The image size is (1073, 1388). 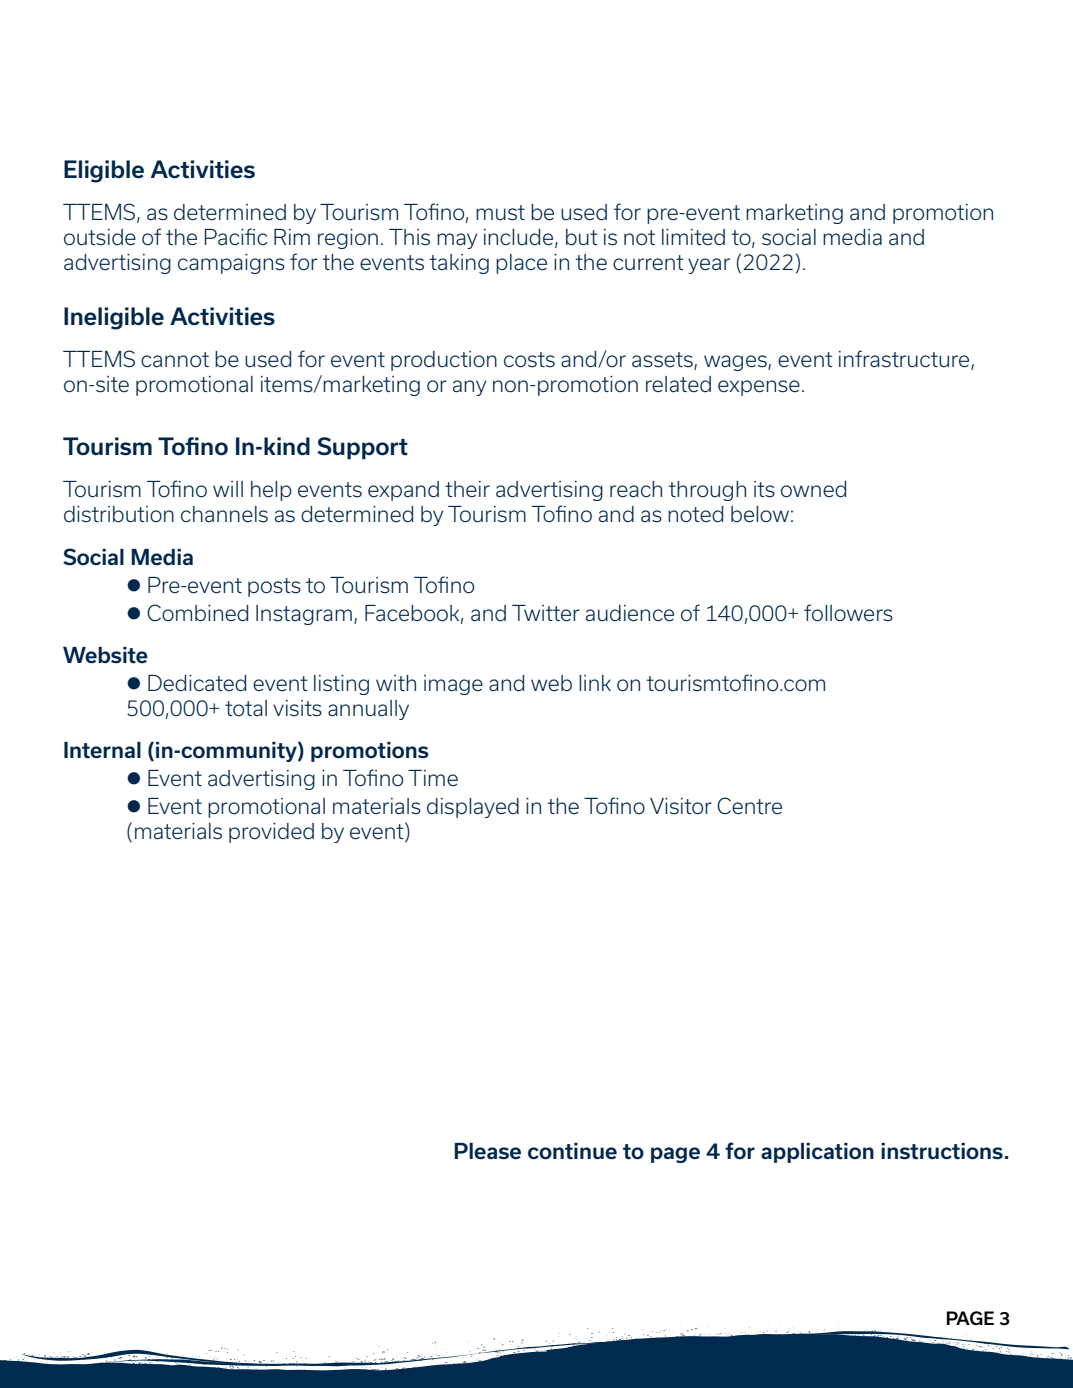 What do you see at coordinates (197, 683) in the page?
I see `Dedicated` at bounding box center [197, 683].
